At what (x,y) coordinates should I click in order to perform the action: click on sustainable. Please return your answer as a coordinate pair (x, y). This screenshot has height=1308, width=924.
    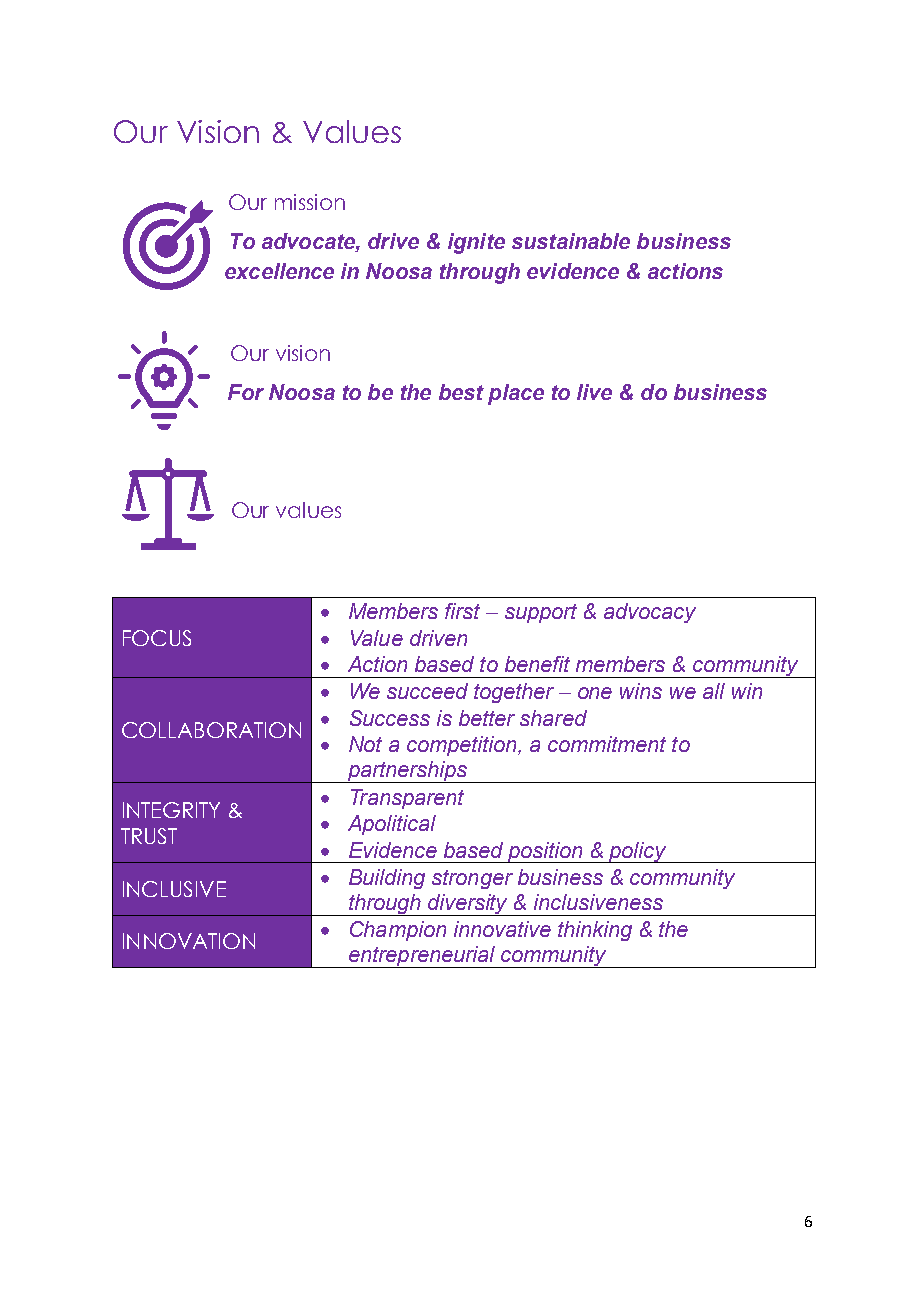
    Looking at the image, I should click on (571, 241).
